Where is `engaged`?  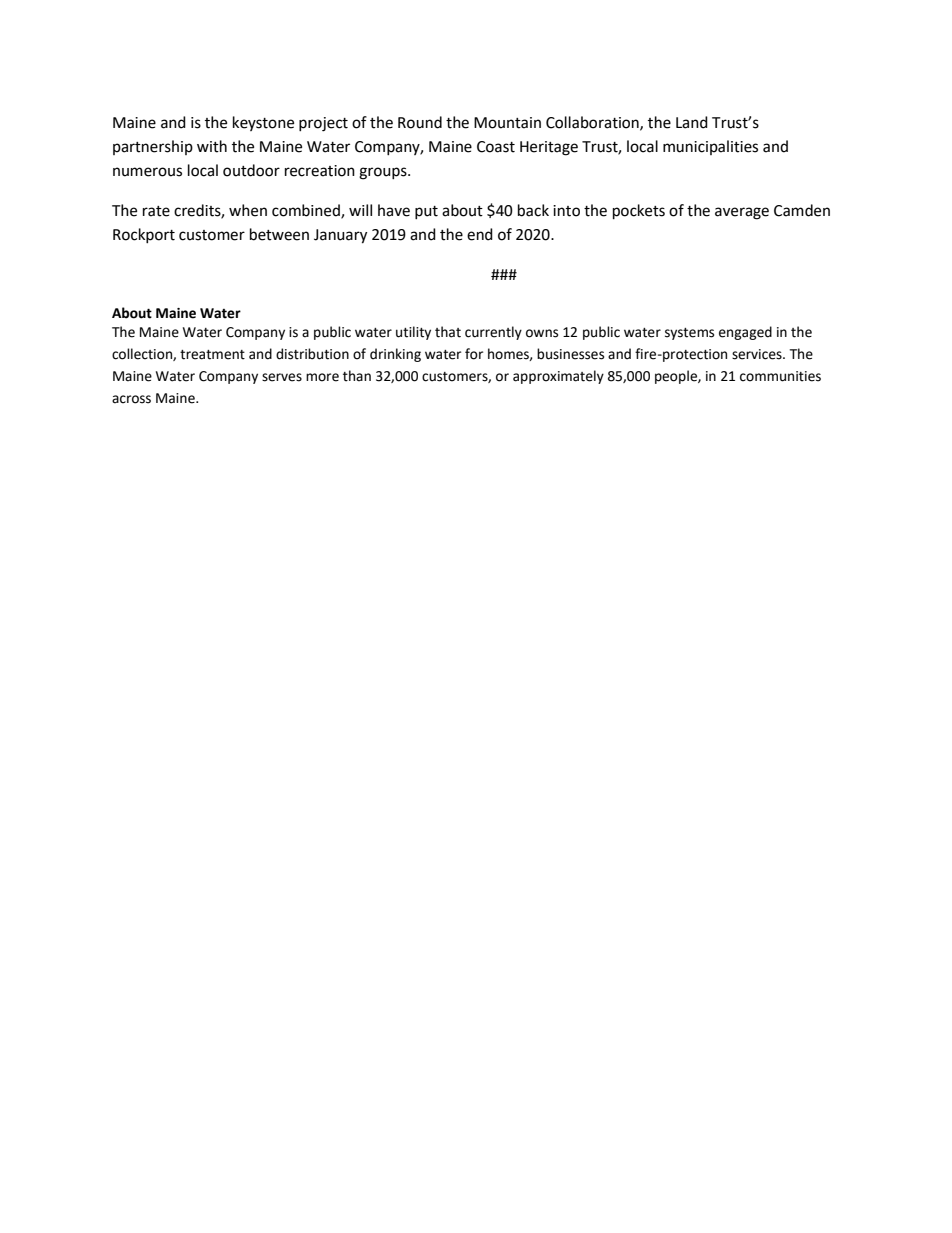 engaged is located at coordinates (745, 333).
